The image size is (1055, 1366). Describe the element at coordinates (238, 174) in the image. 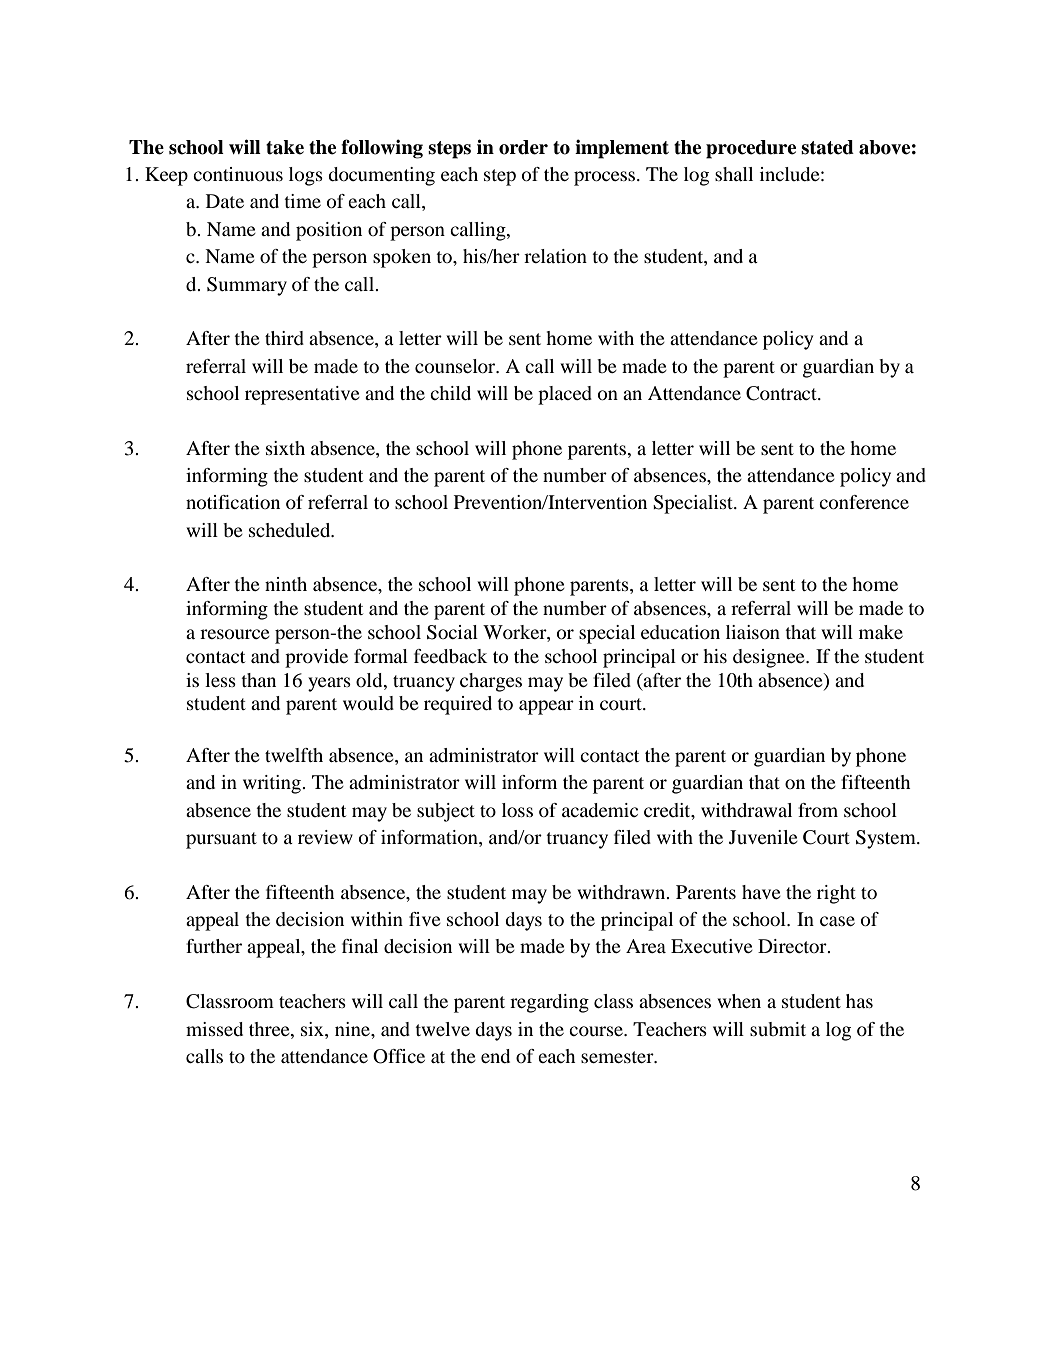

I see `continuous` at that location.
